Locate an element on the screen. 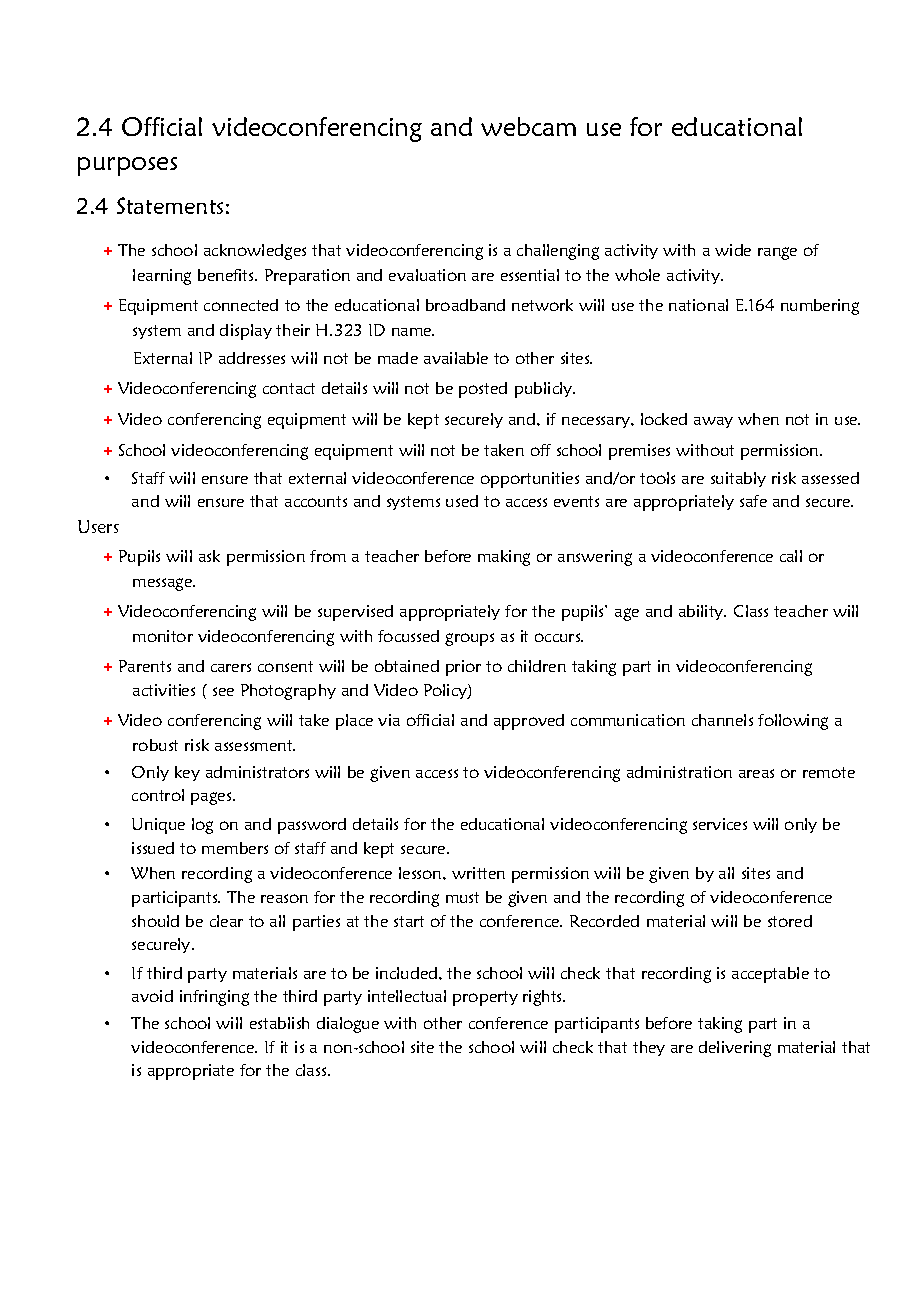  purposes is located at coordinates (127, 166).
